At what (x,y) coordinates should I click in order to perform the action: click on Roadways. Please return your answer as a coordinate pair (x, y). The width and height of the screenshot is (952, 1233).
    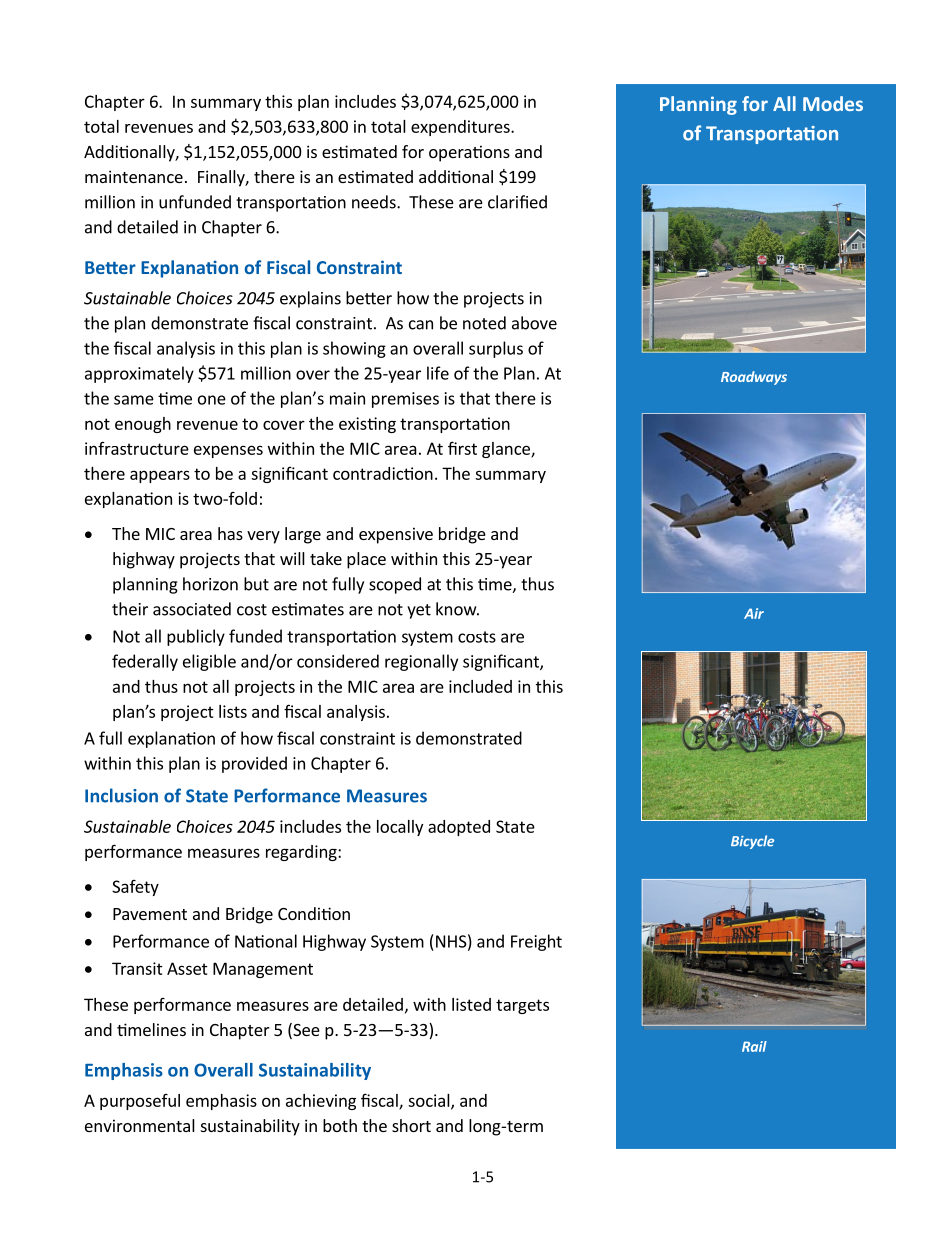
    Looking at the image, I should click on (754, 378).
